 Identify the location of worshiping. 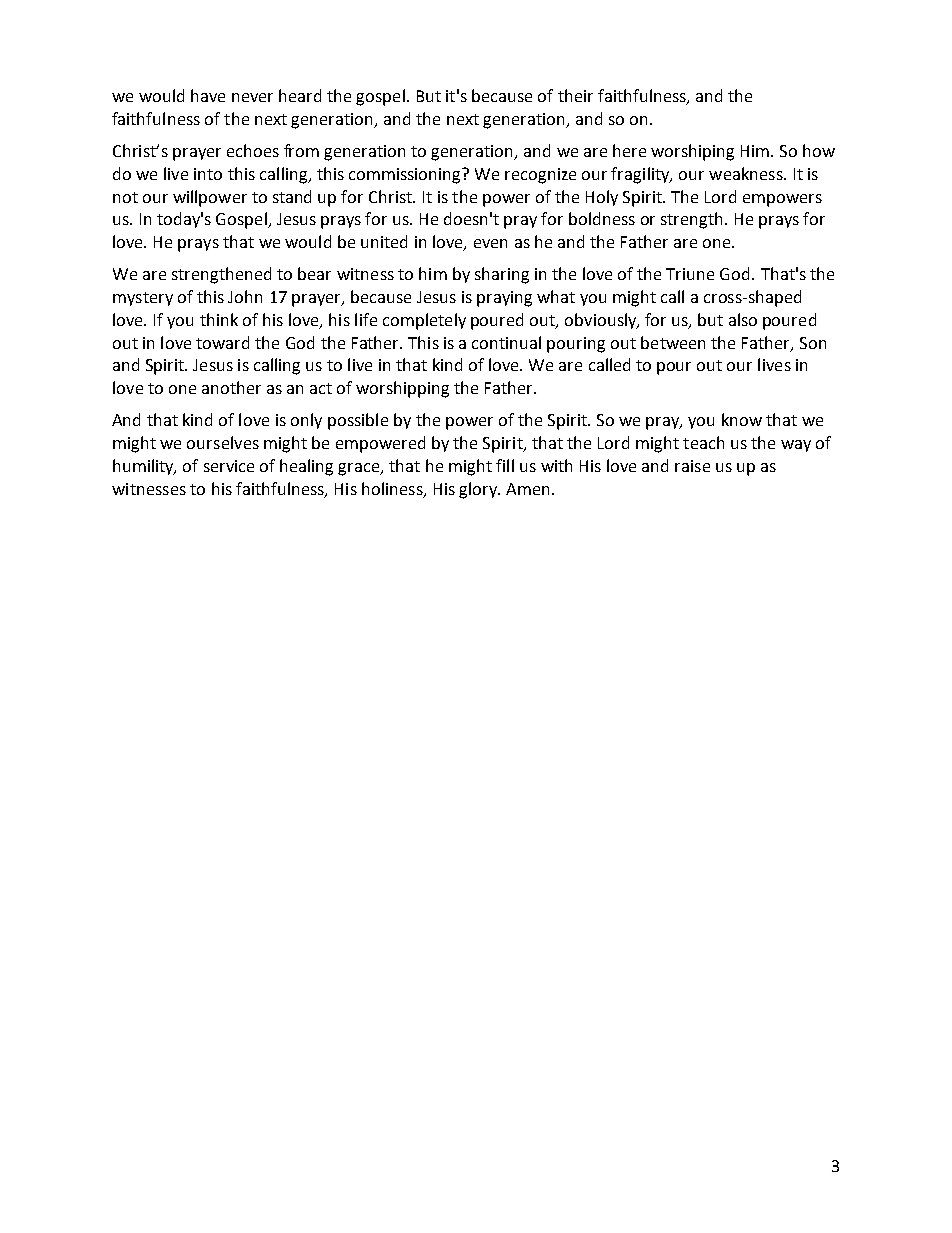
(692, 152).
